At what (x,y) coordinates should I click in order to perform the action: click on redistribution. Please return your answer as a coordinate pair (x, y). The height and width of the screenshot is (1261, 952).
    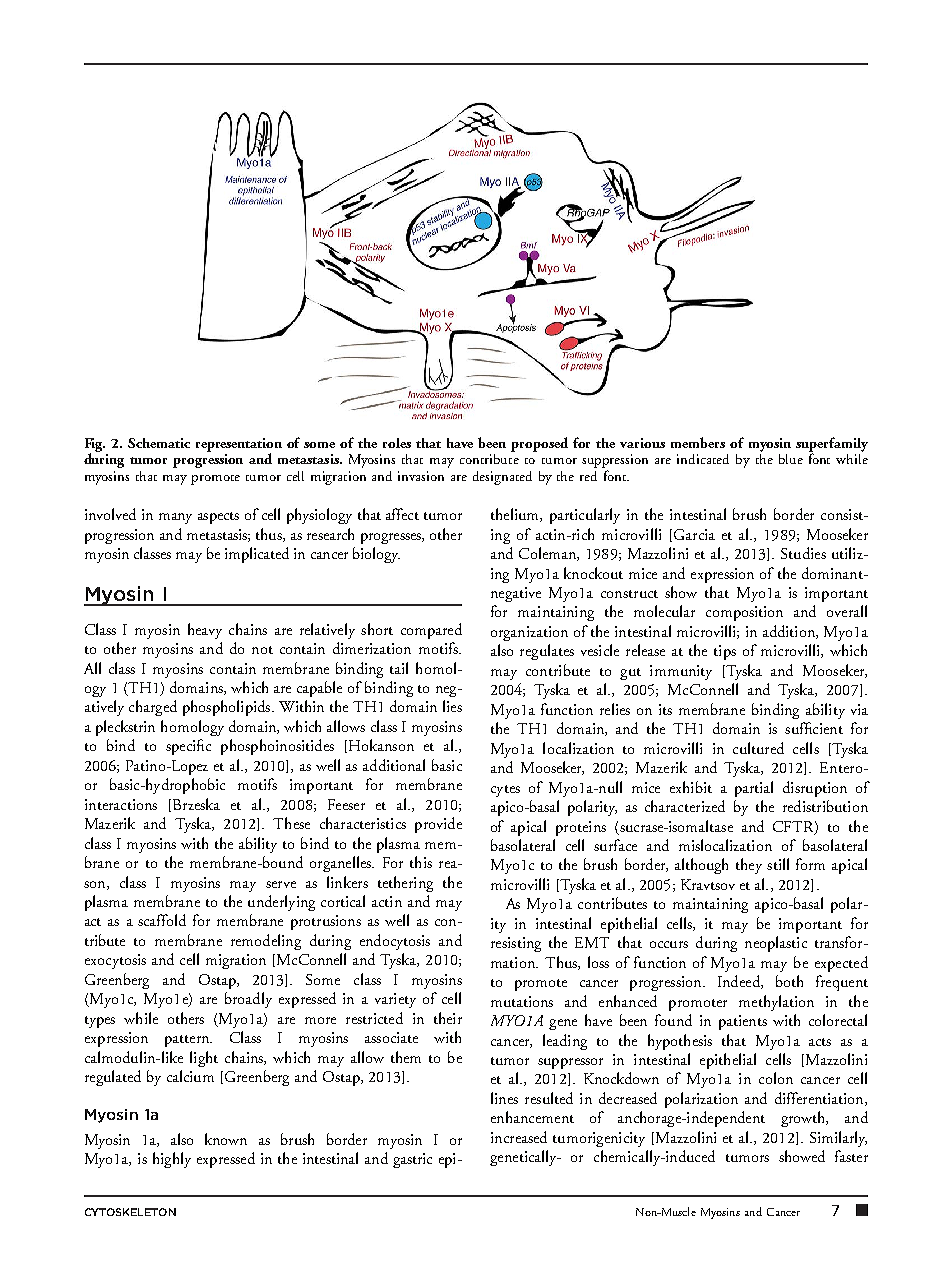
    Looking at the image, I should click on (825, 806).
